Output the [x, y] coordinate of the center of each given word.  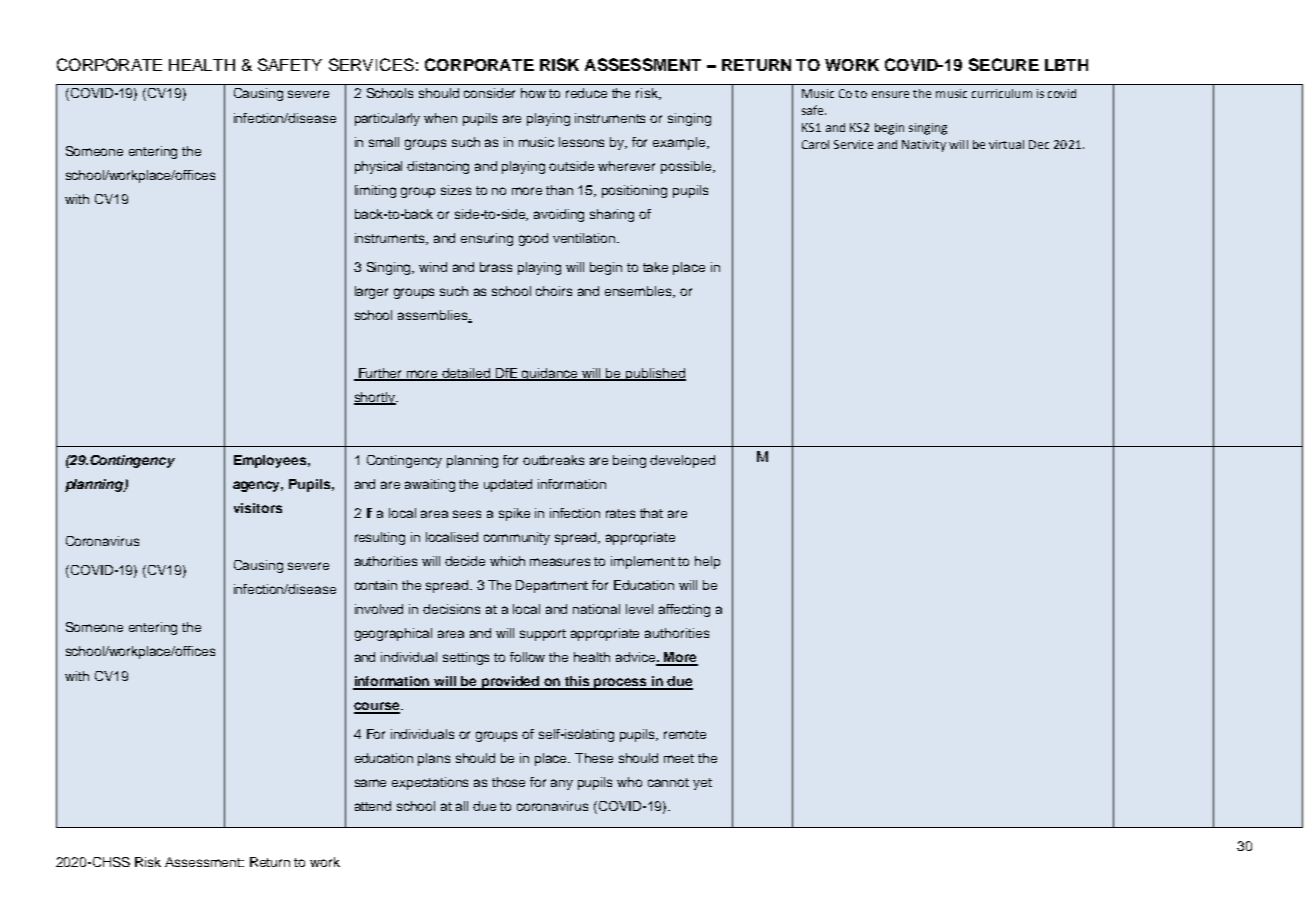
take [655, 267]
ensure [890, 94]
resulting [380, 538]
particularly [387, 119]
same [370, 783]
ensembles [639, 292]
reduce [586, 93]
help [707, 562]
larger [371, 292]
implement [643, 562]
